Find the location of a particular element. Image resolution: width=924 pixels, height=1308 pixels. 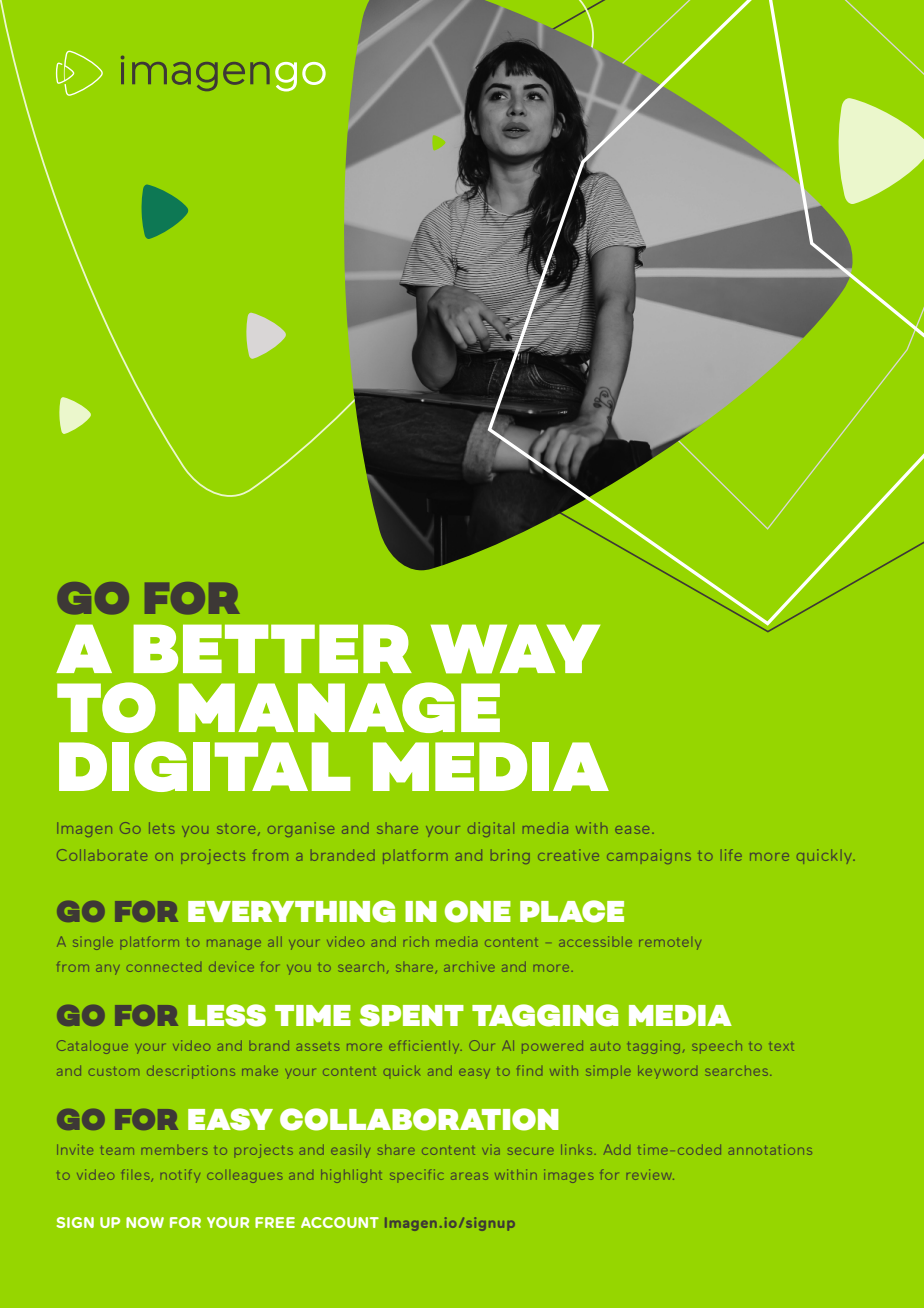

bring is located at coordinates (510, 856).
